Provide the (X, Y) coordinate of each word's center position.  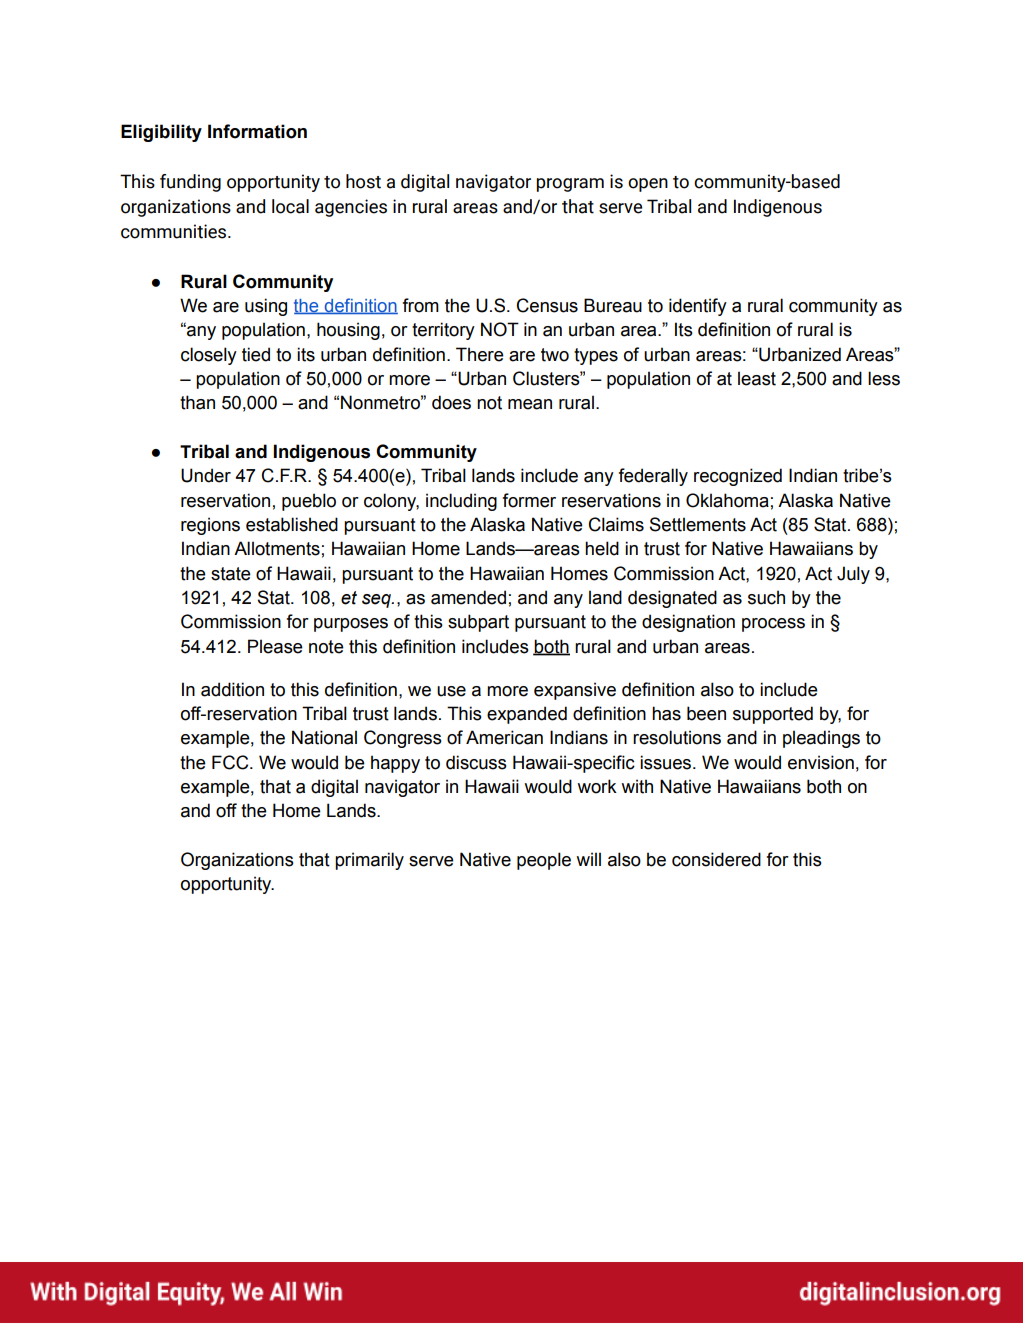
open (648, 185)
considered (716, 859)
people (544, 861)
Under (206, 475)
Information (257, 131)
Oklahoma (727, 500)
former (529, 500)
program (570, 185)
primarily (369, 861)
